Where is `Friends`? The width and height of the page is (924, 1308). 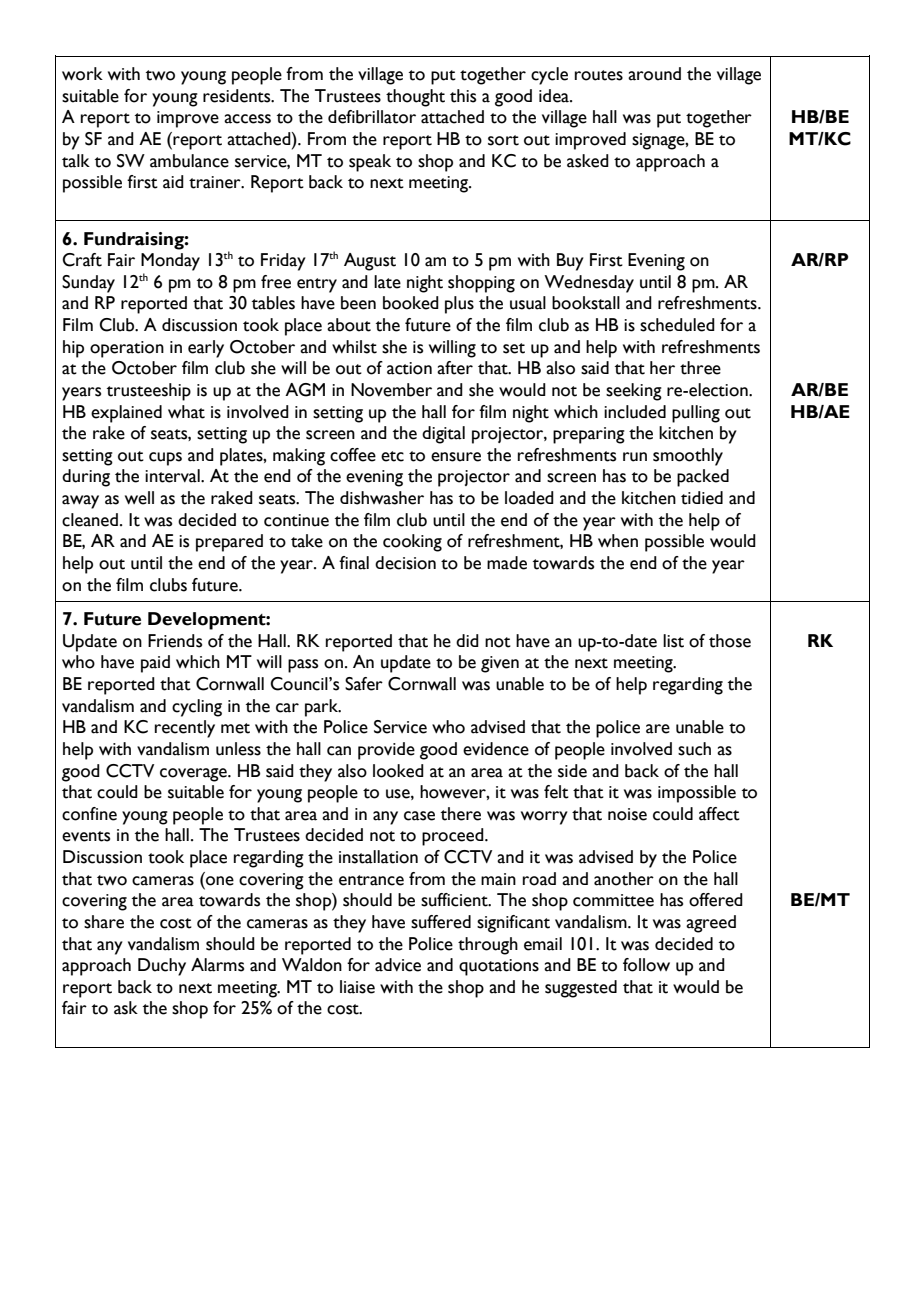 Friends is located at coordinates (175, 641).
